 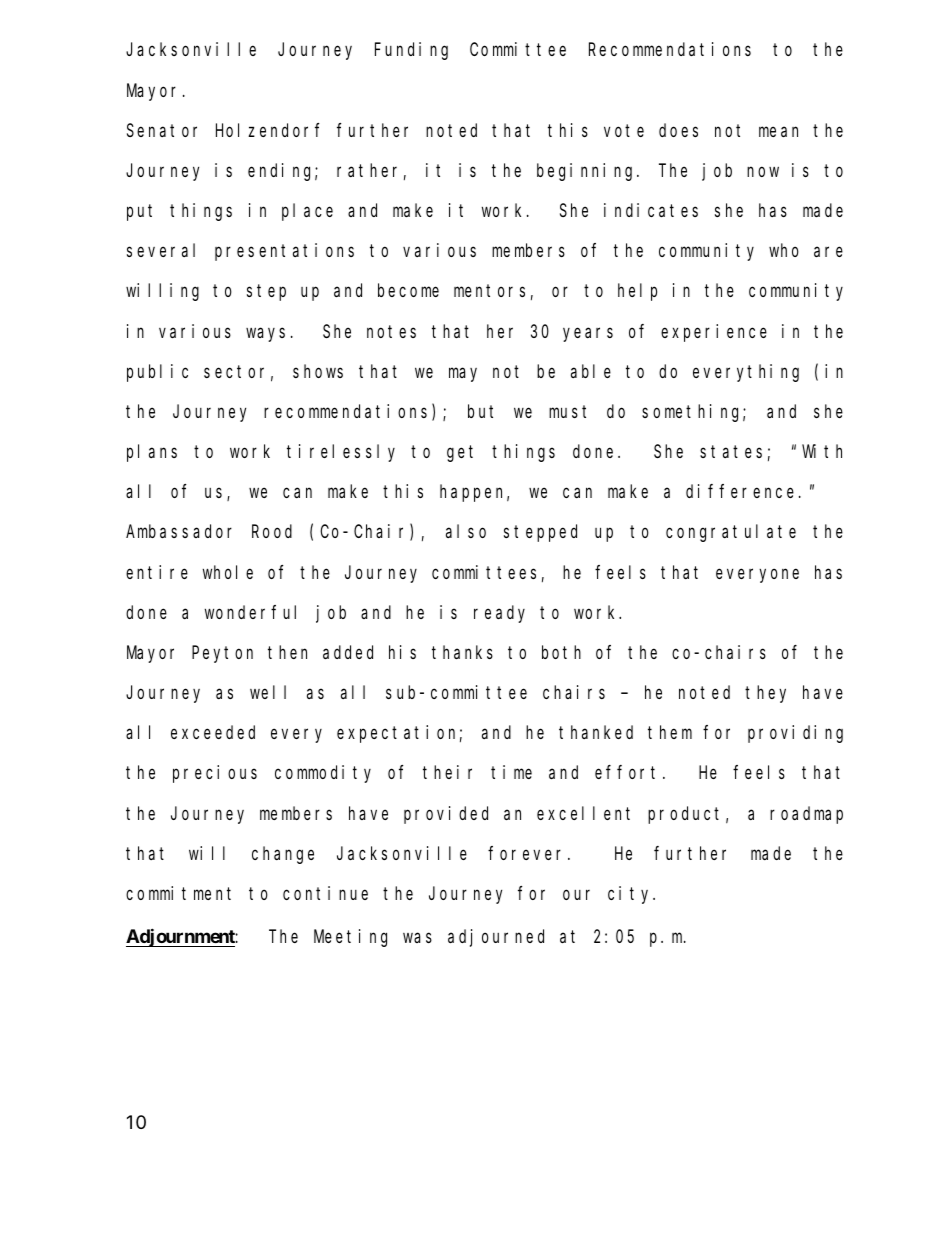 What do you see at coordinates (152, 453) in the screenshot?
I see `plans` at bounding box center [152, 453].
